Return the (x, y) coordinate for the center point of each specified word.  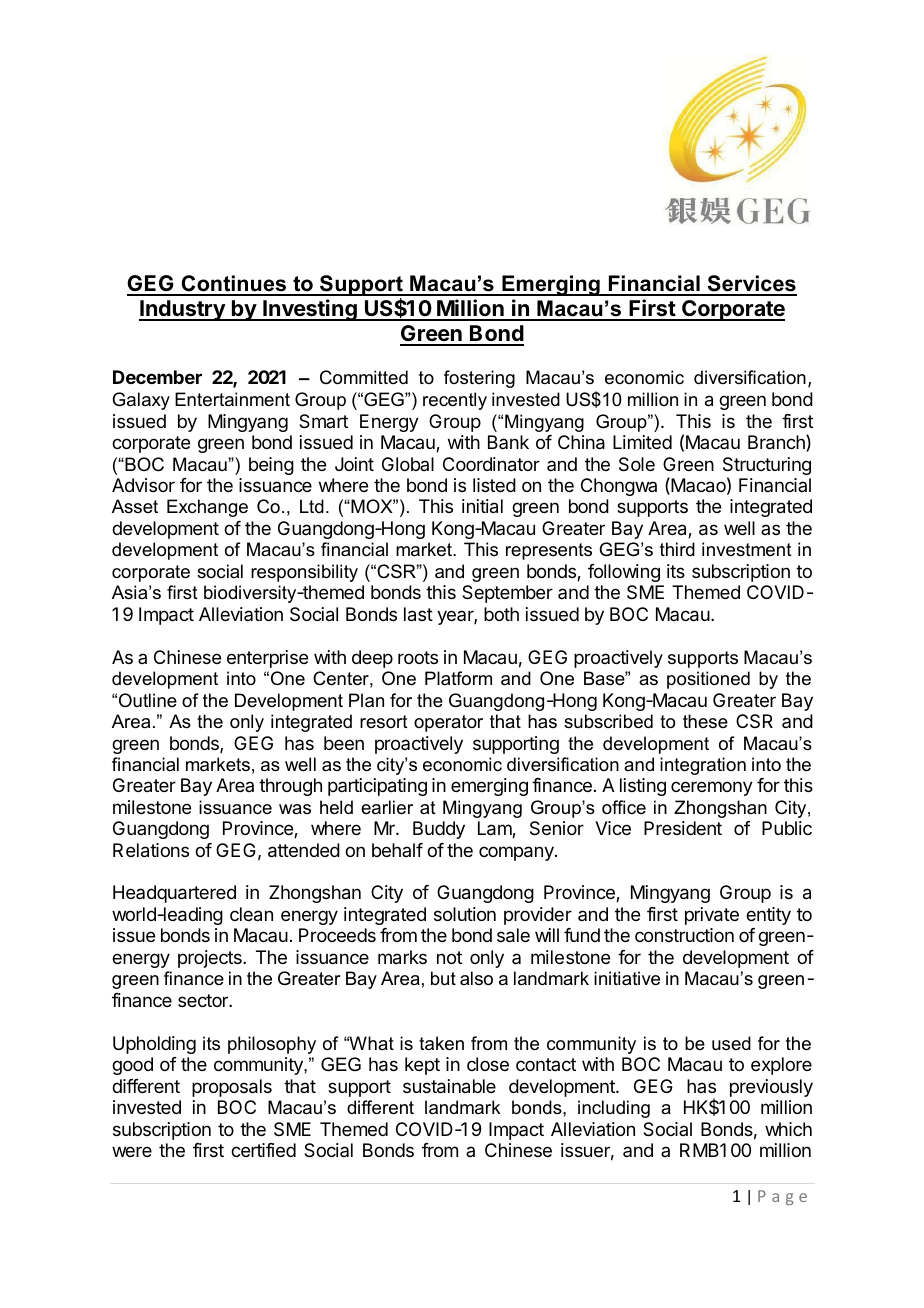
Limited (642, 442)
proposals (232, 1088)
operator (448, 723)
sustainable (449, 1086)
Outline (148, 700)
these (705, 721)
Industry (183, 310)
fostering (479, 379)
